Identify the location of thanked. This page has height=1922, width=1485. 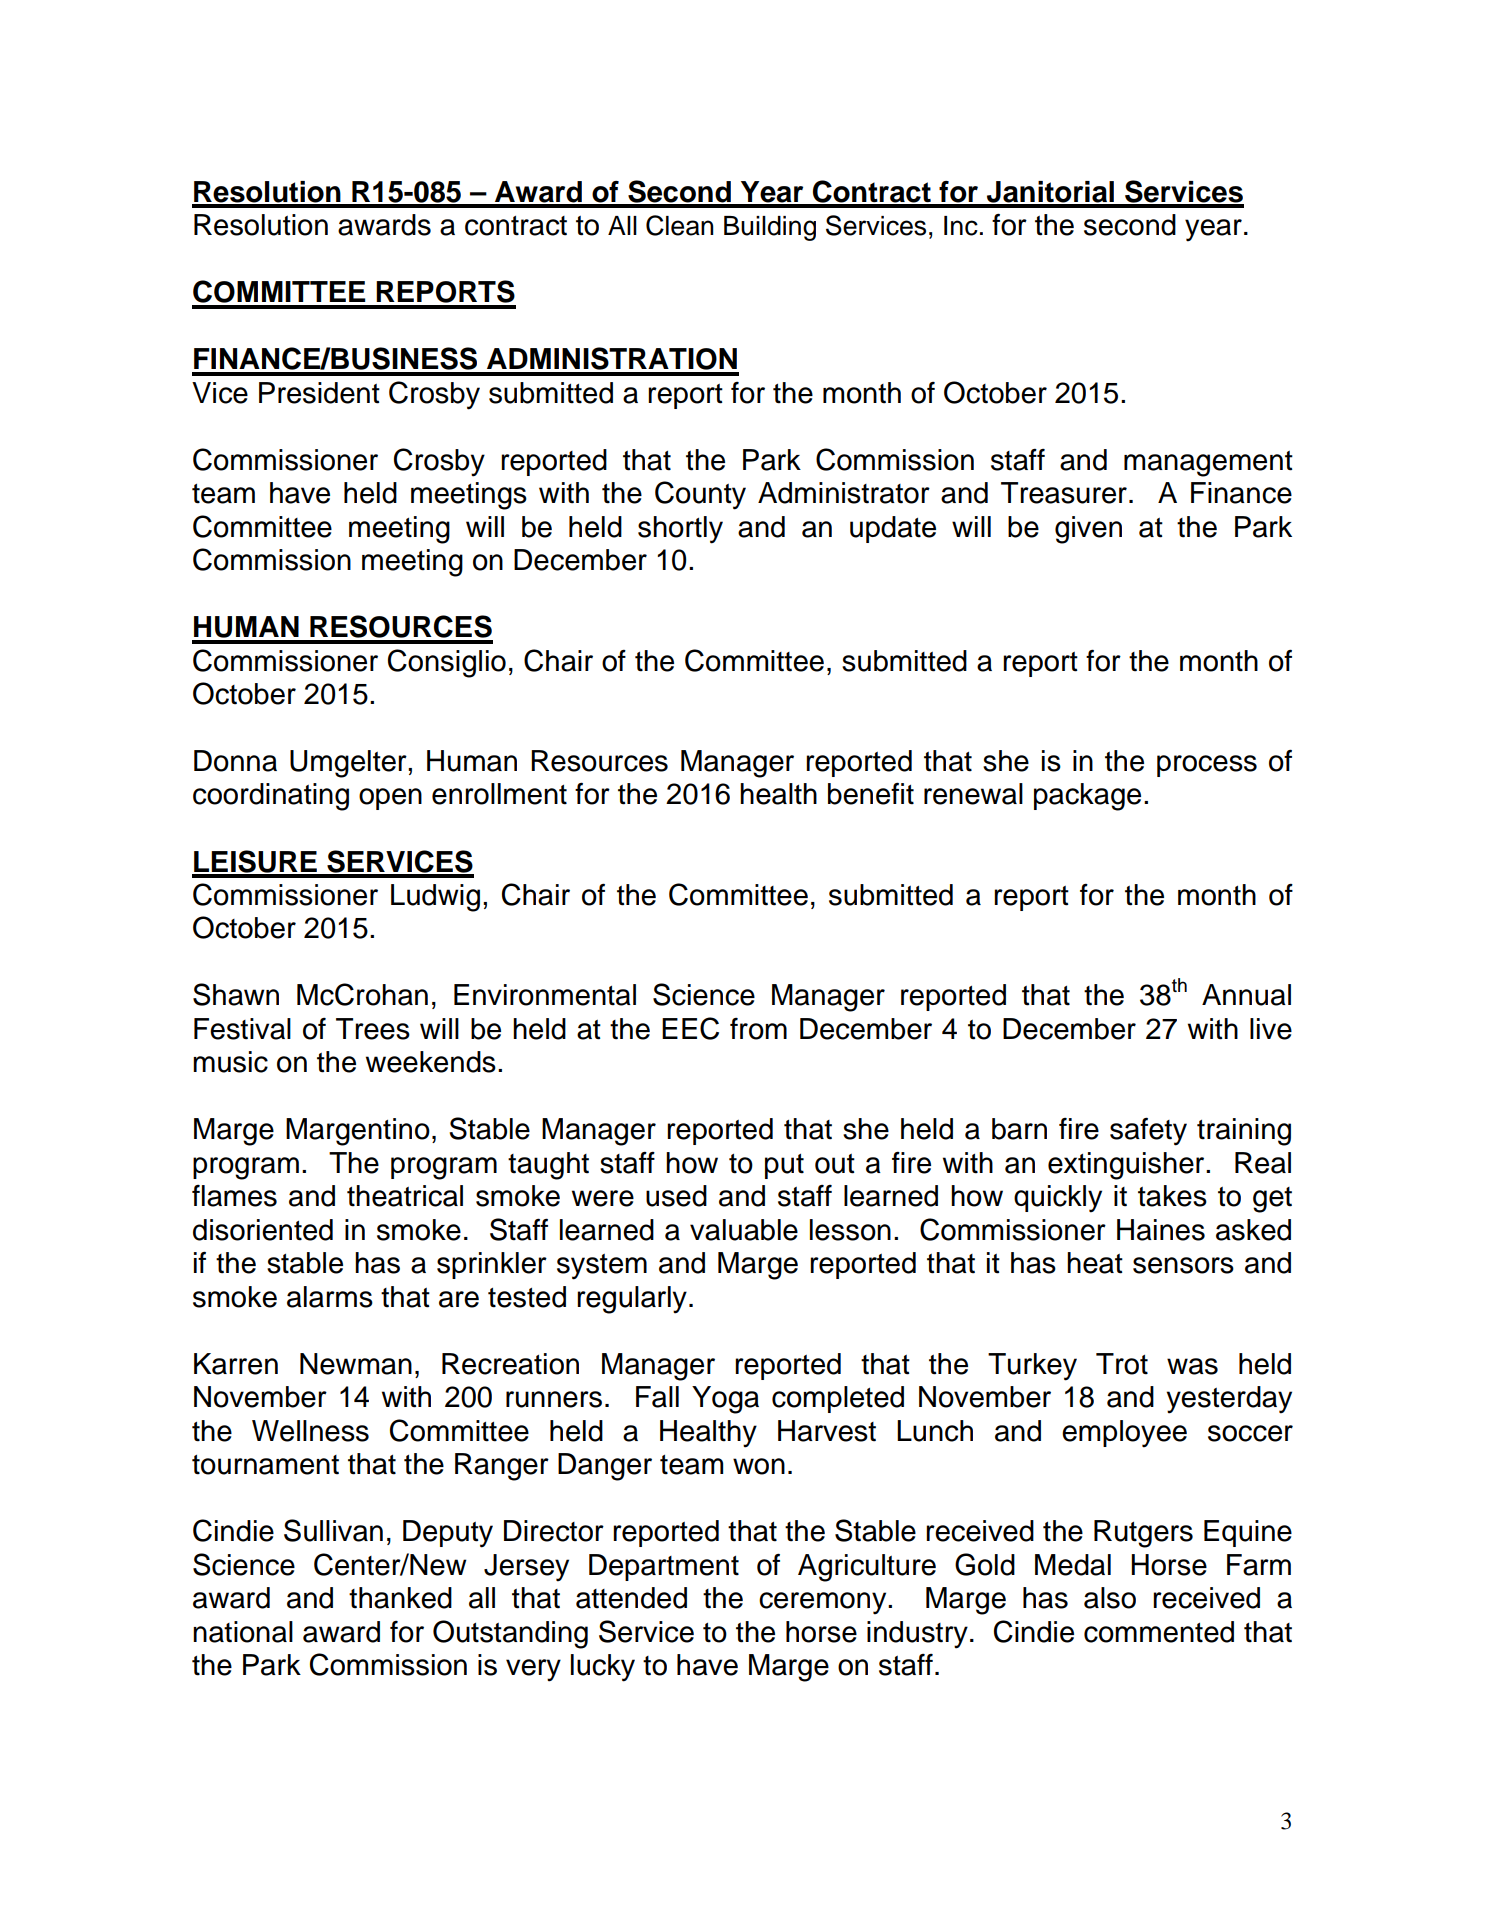
(400, 1598).
